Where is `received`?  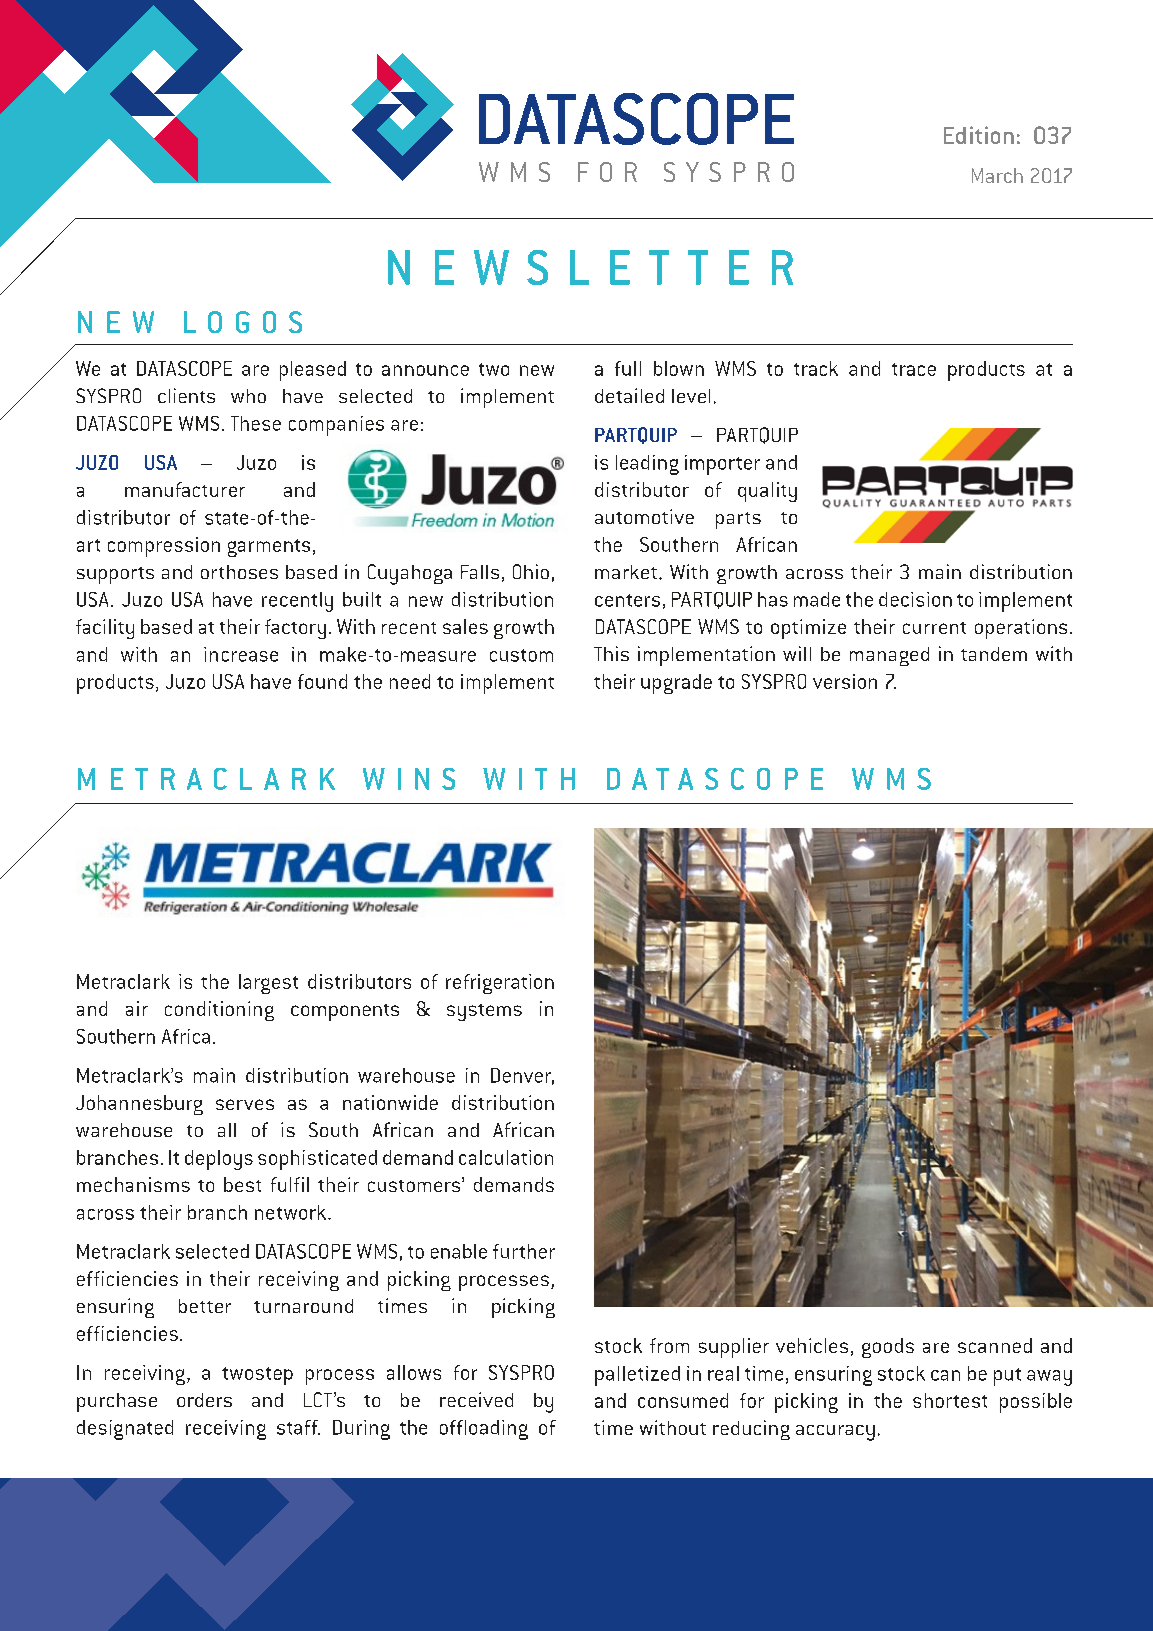
received is located at coordinates (476, 1399).
